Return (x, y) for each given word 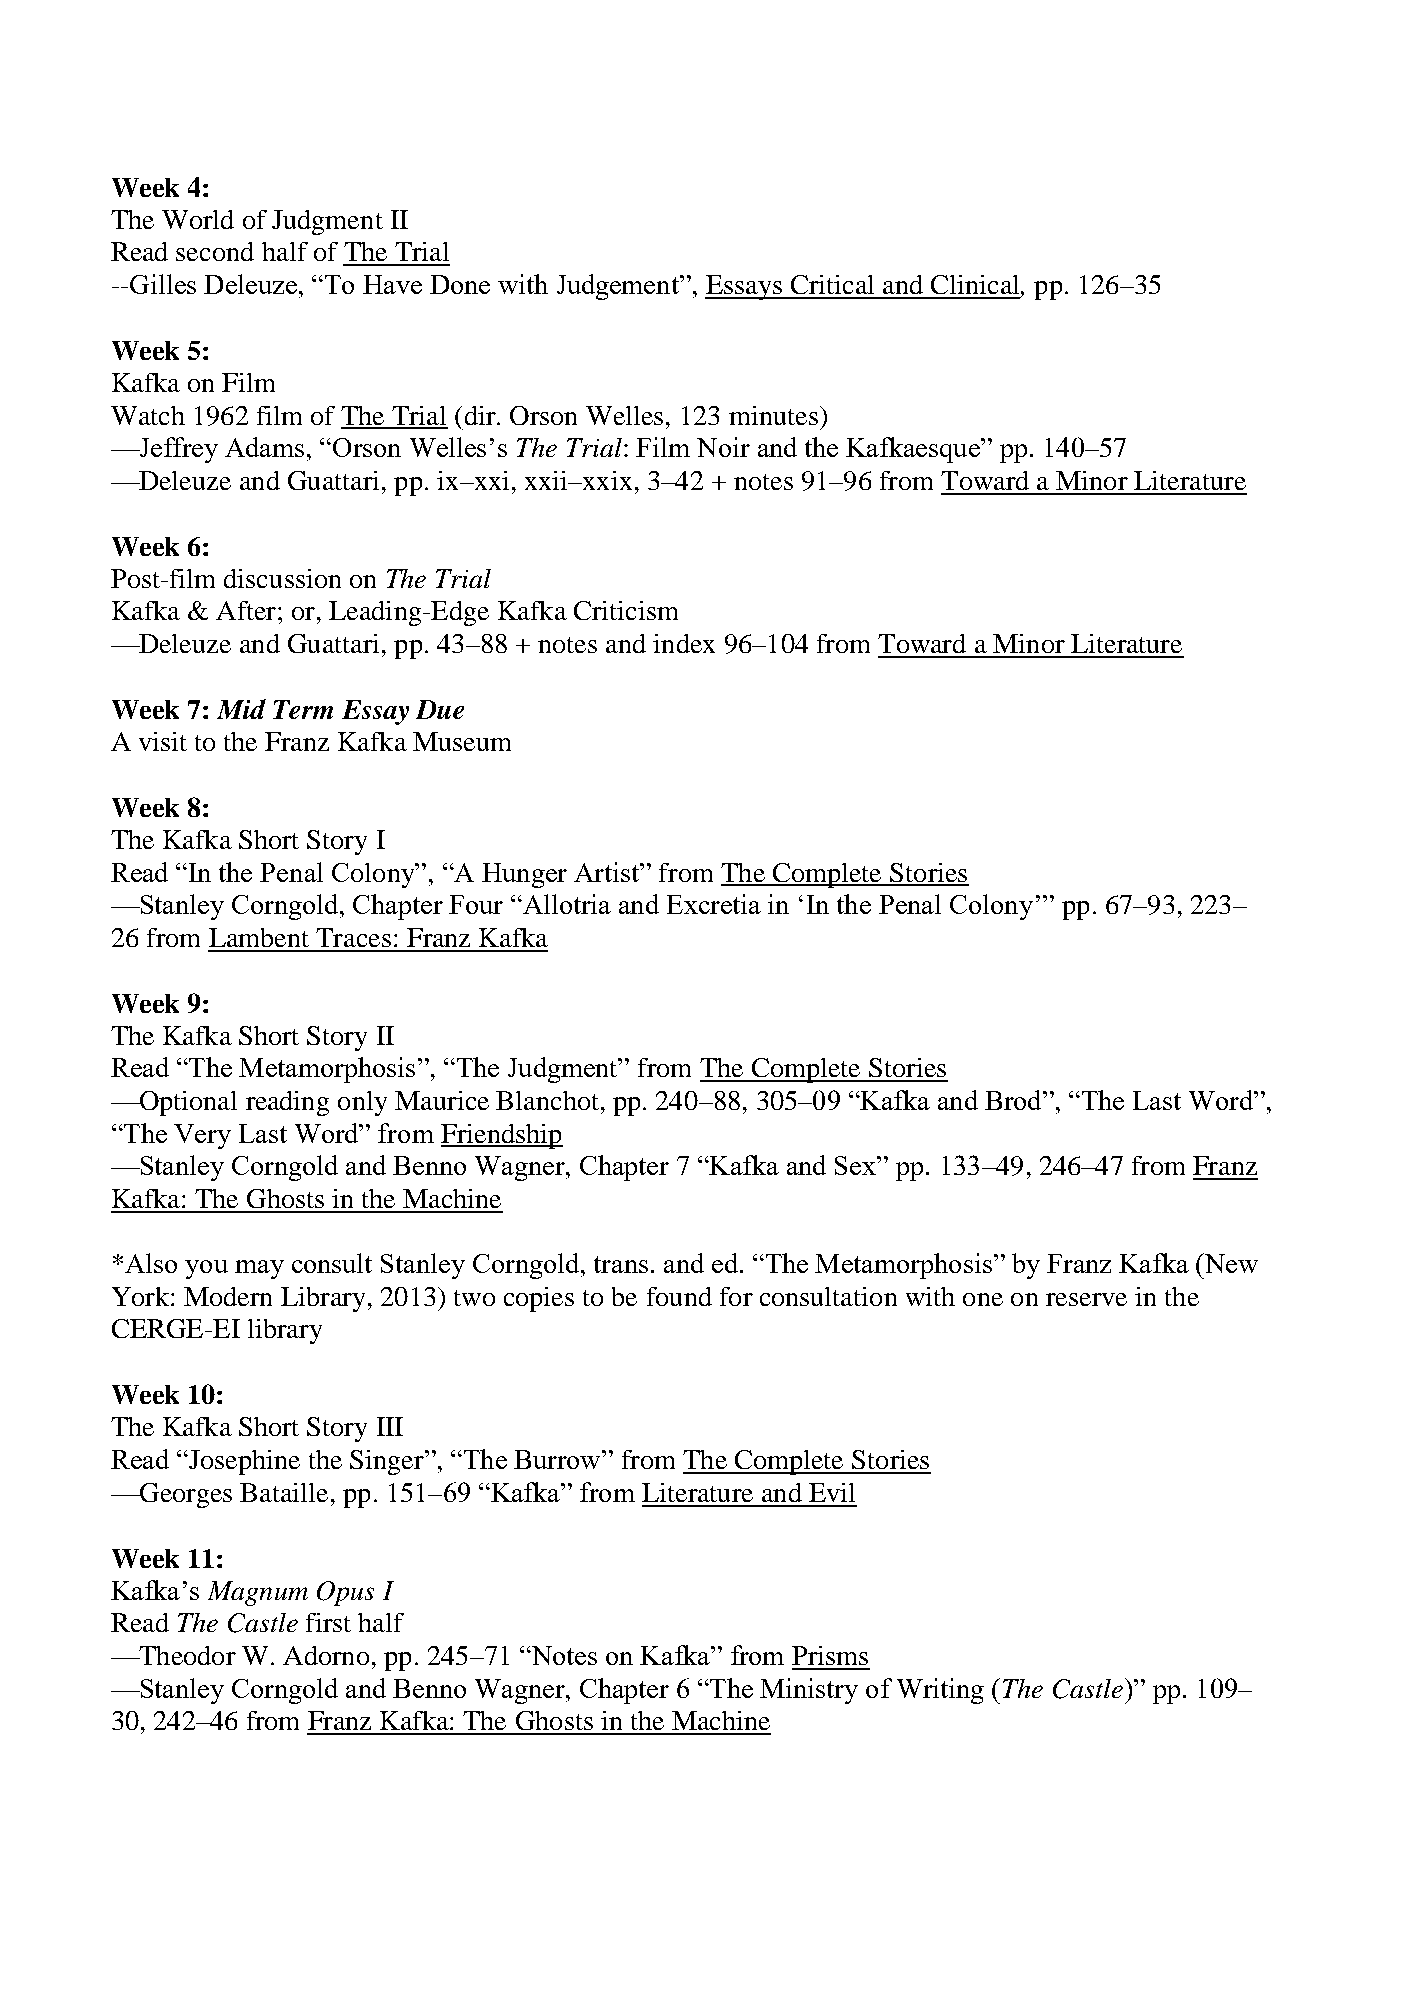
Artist (607, 872)
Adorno (326, 1655)
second (215, 251)
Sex (856, 1165)
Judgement (619, 287)
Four (476, 904)
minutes (773, 415)
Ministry (809, 1691)
